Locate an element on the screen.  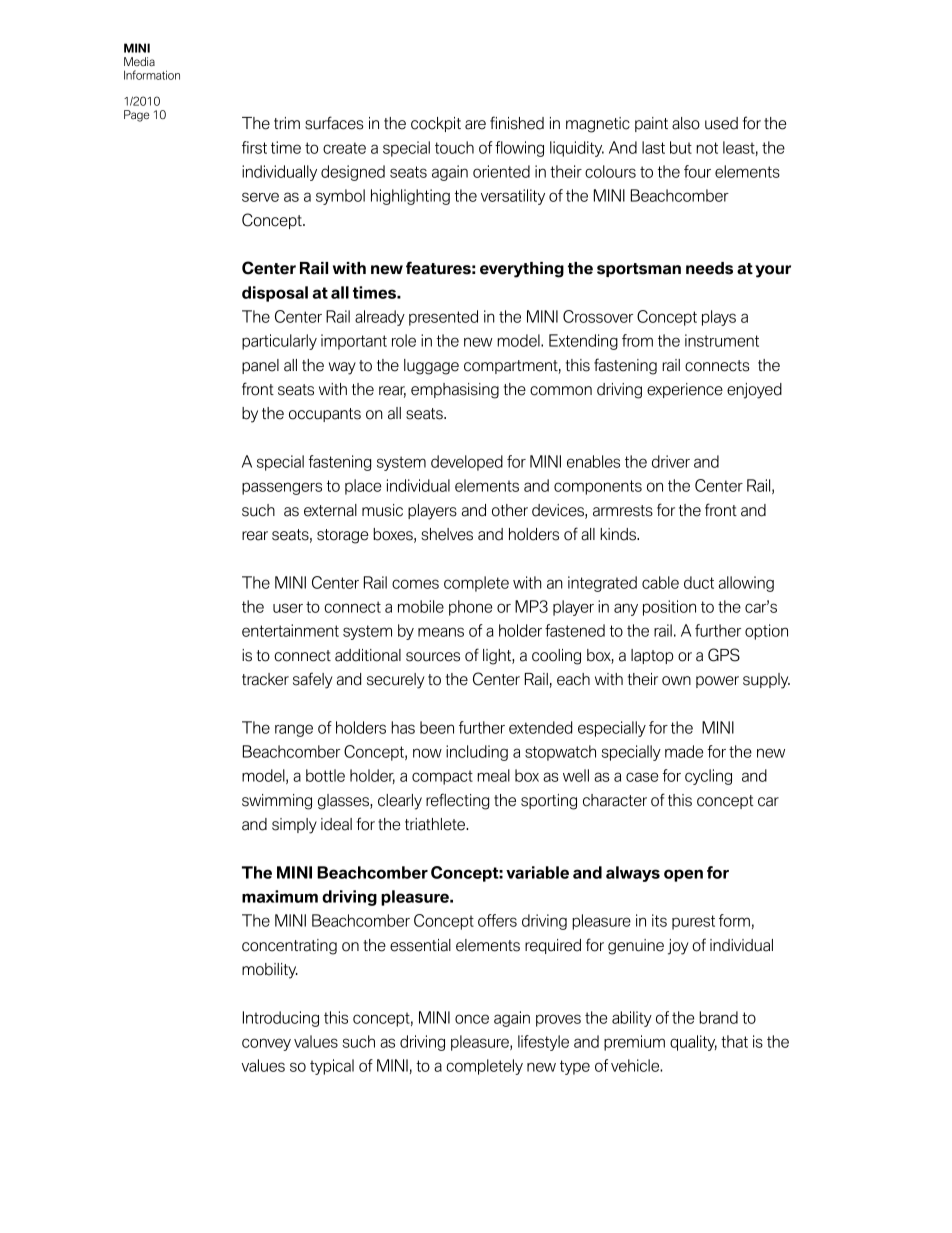
first is located at coordinates (254, 147).
